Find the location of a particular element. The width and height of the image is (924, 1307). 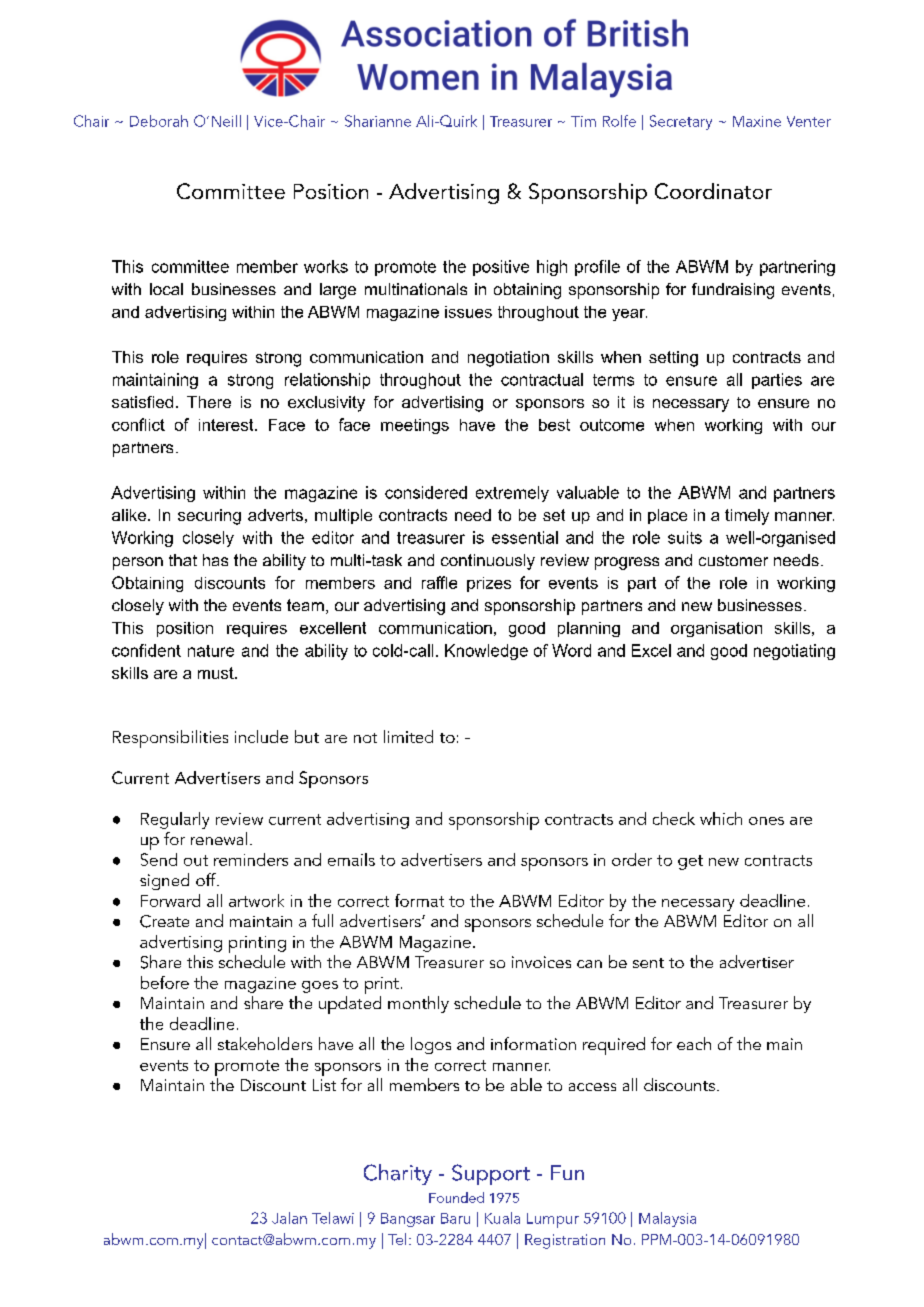

Founded is located at coordinates (456, 1197).
